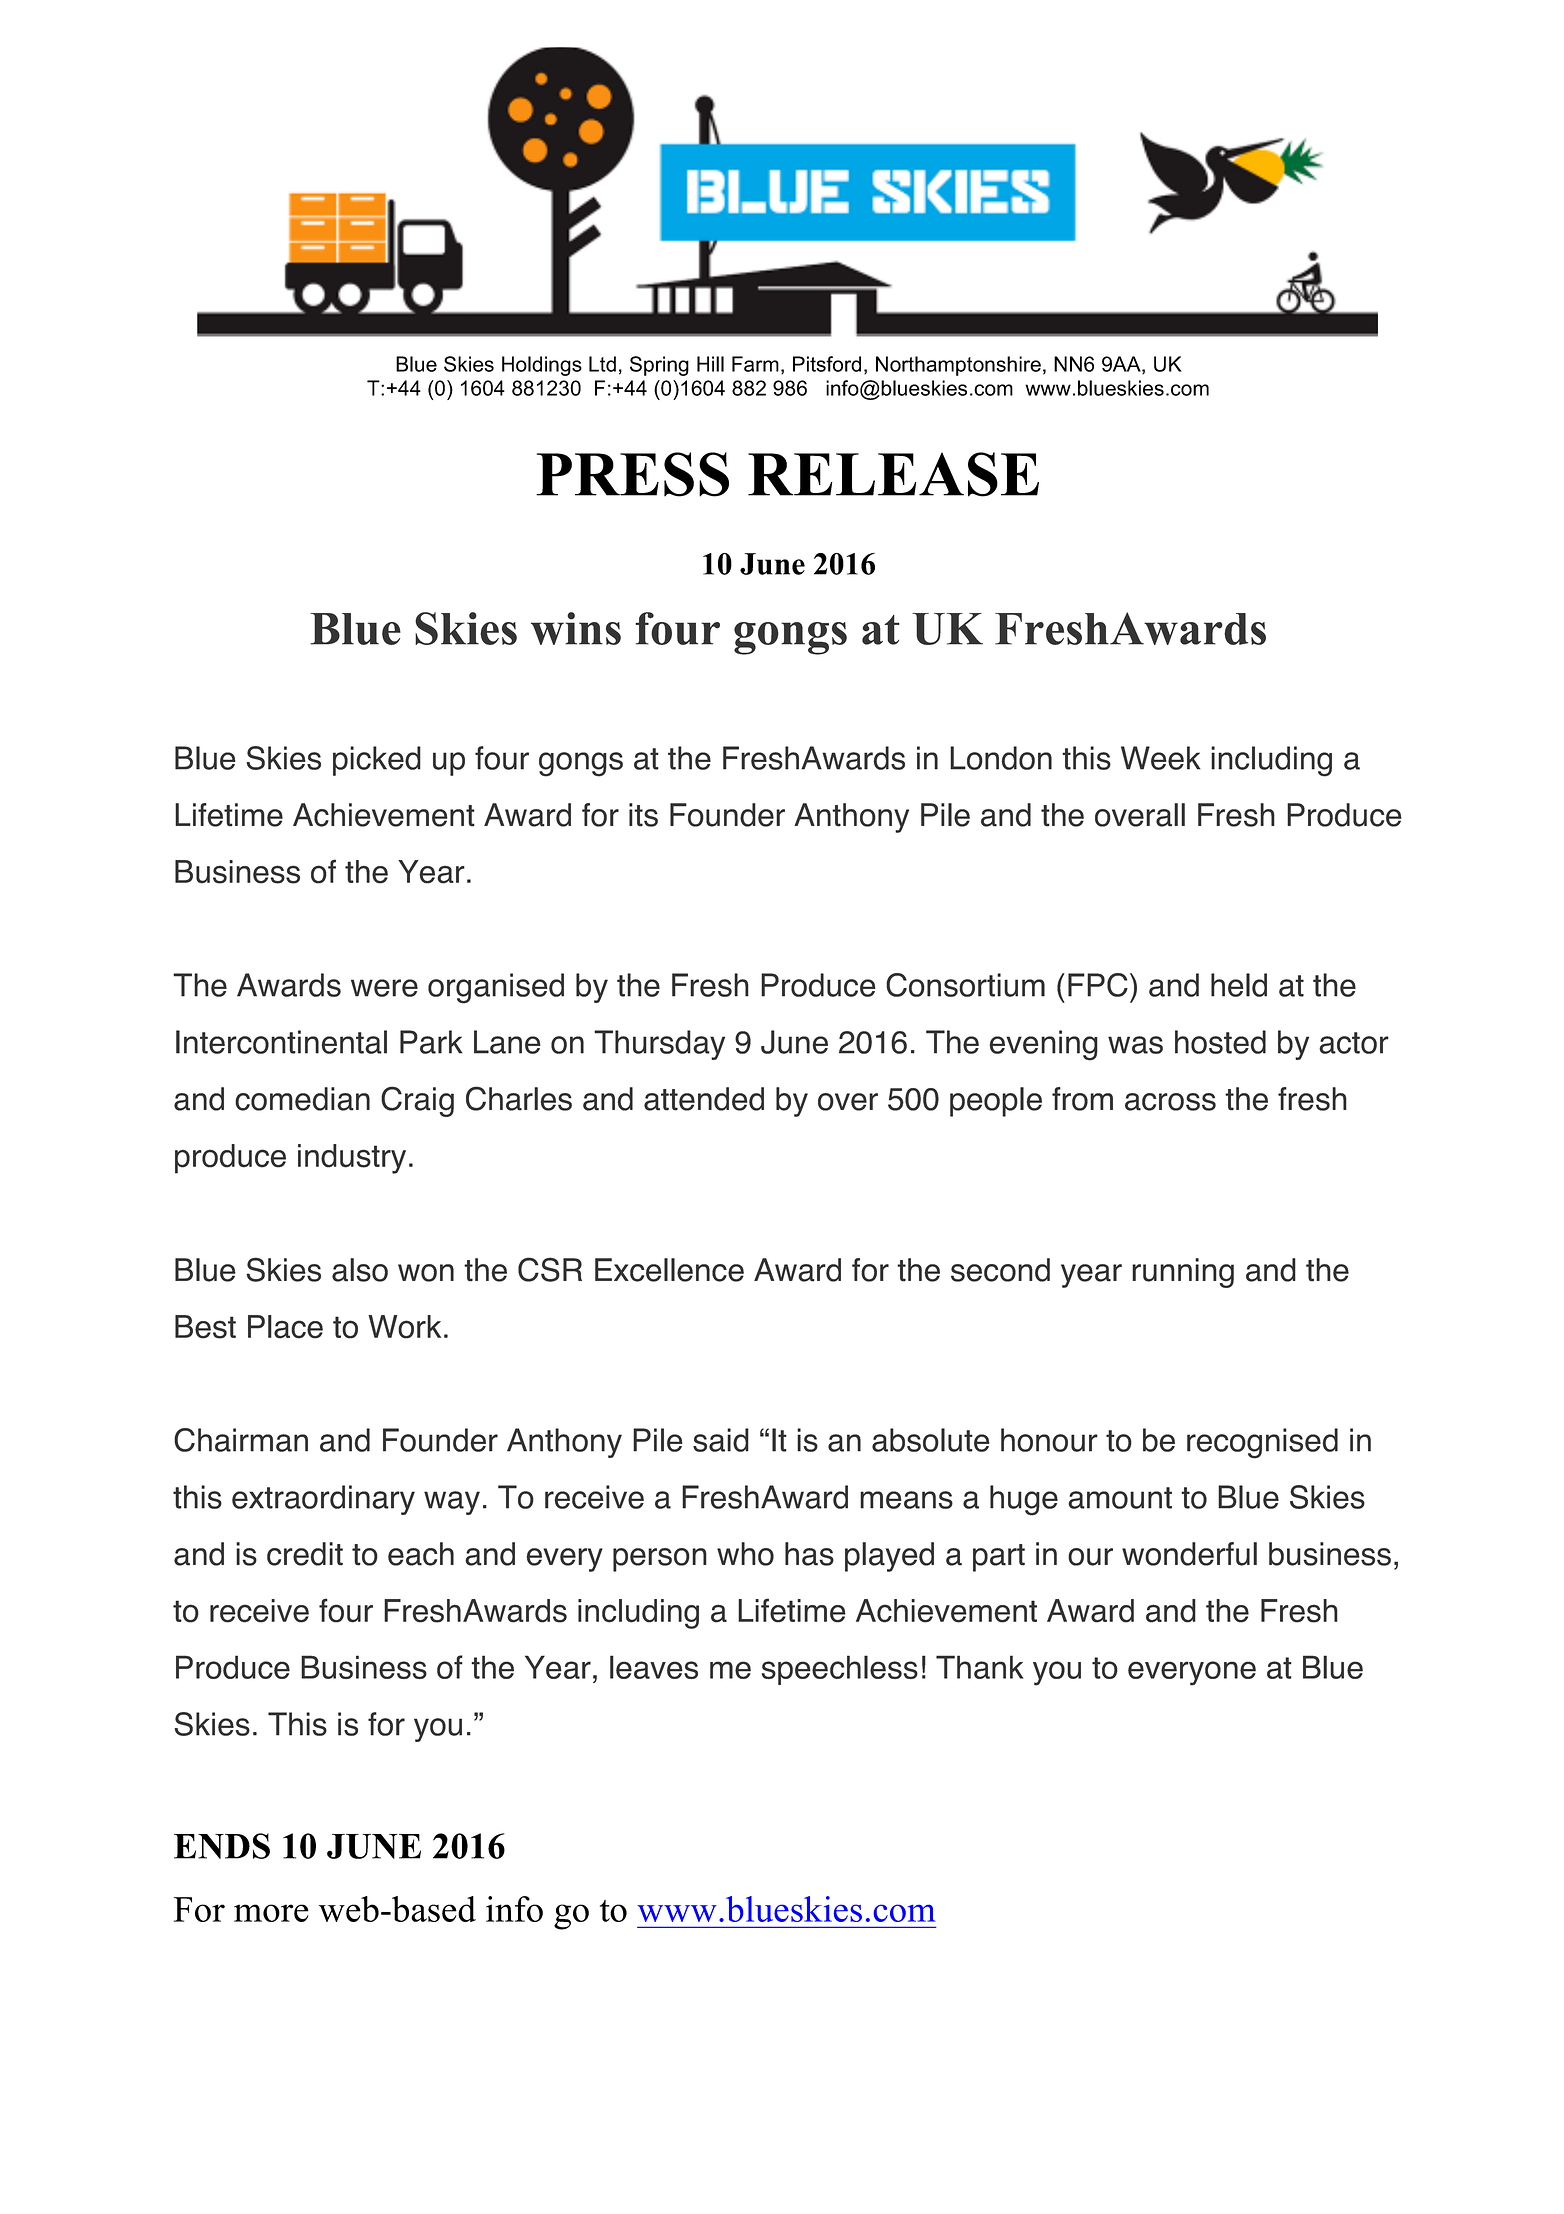 The width and height of the screenshot is (1564, 2214). What do you see at coordinates (352, 1159) in the screenshot?
I see `industry` at bounding box center [352, 1159].
